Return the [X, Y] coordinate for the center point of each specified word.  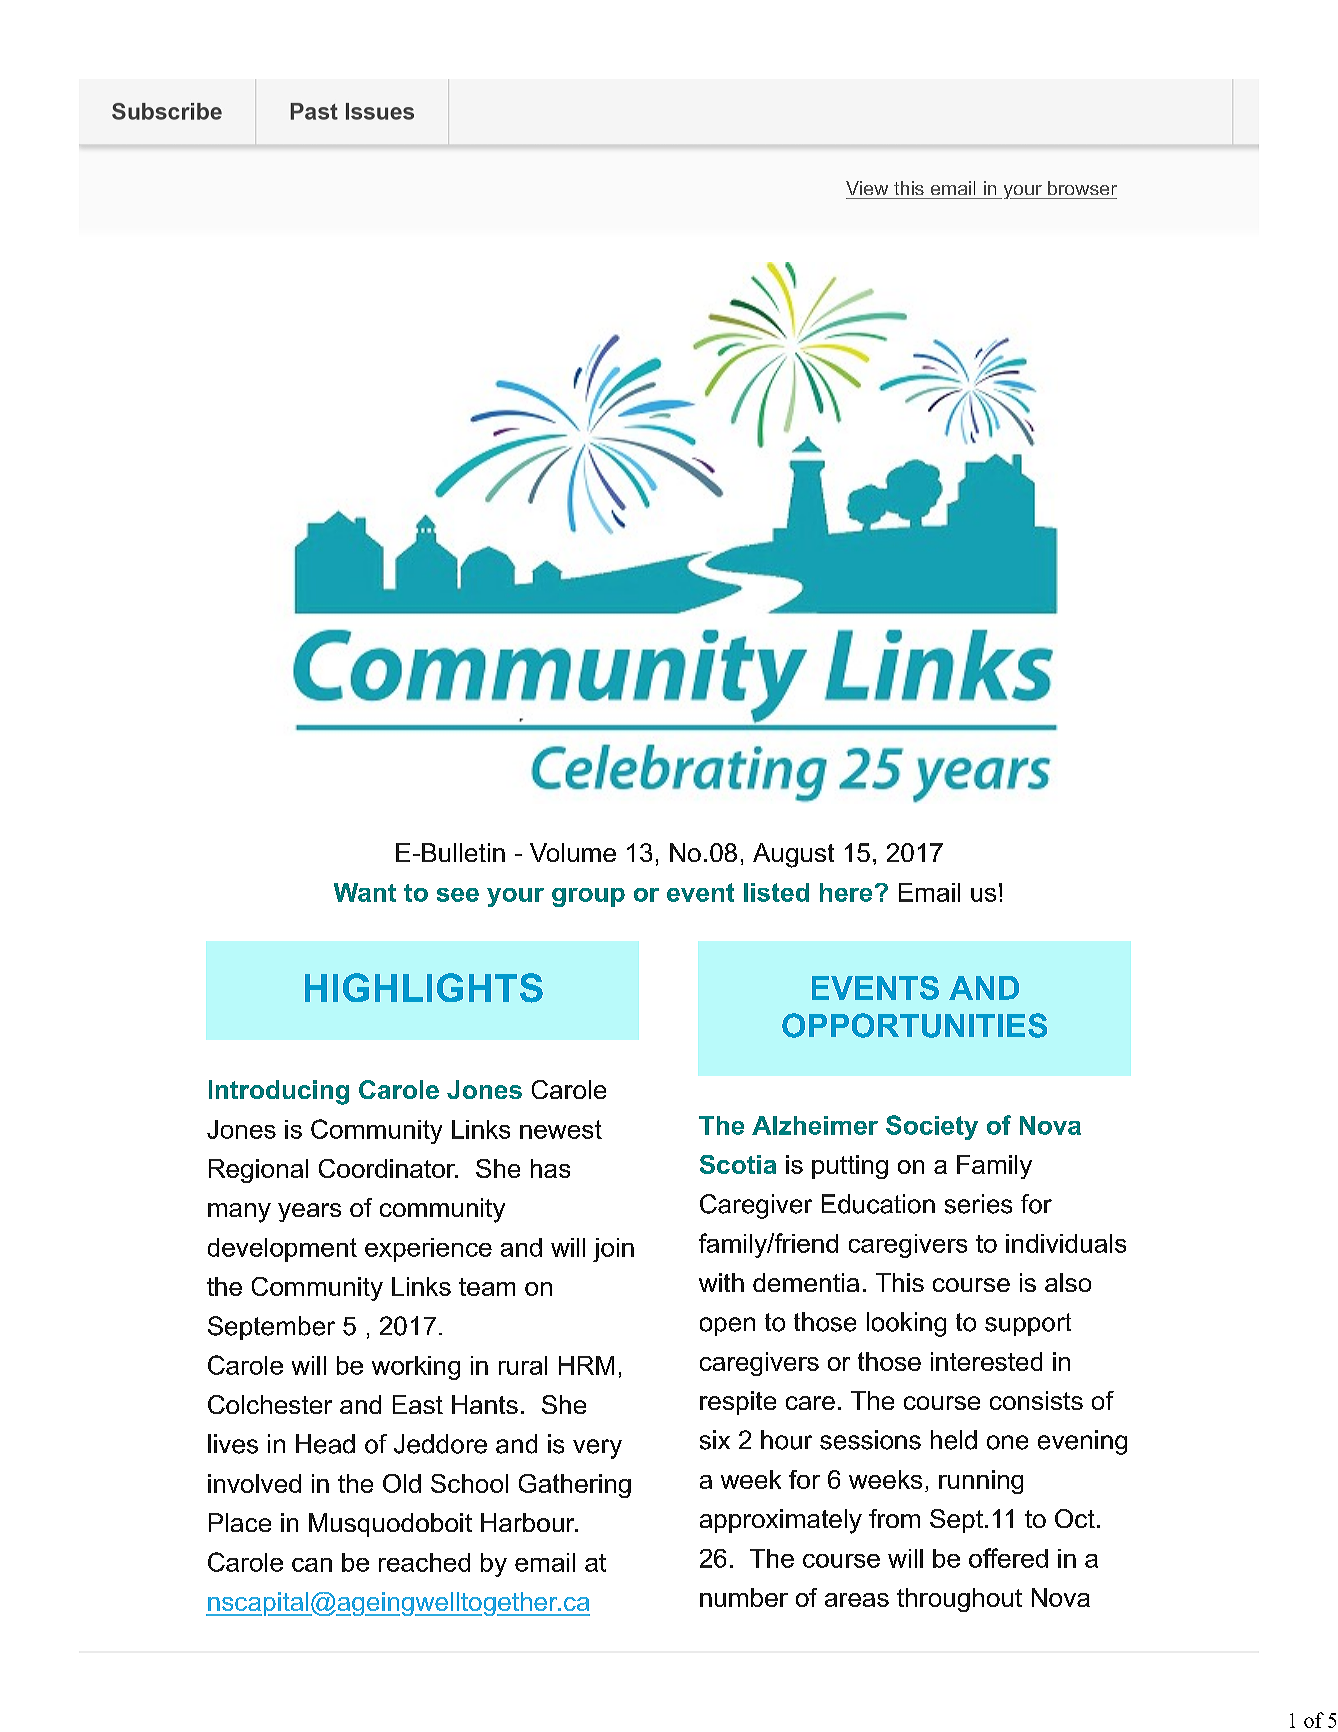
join [613, 1250]
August [793, 855]
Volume [573, 852]
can [312, 1565]
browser [1082, 188]
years [309, 1212]
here [846, 892]
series [978, 1204]
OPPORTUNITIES [914, 1025]
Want [365, 892]
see [458, 895]
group [588, 897]
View [867, 188]
